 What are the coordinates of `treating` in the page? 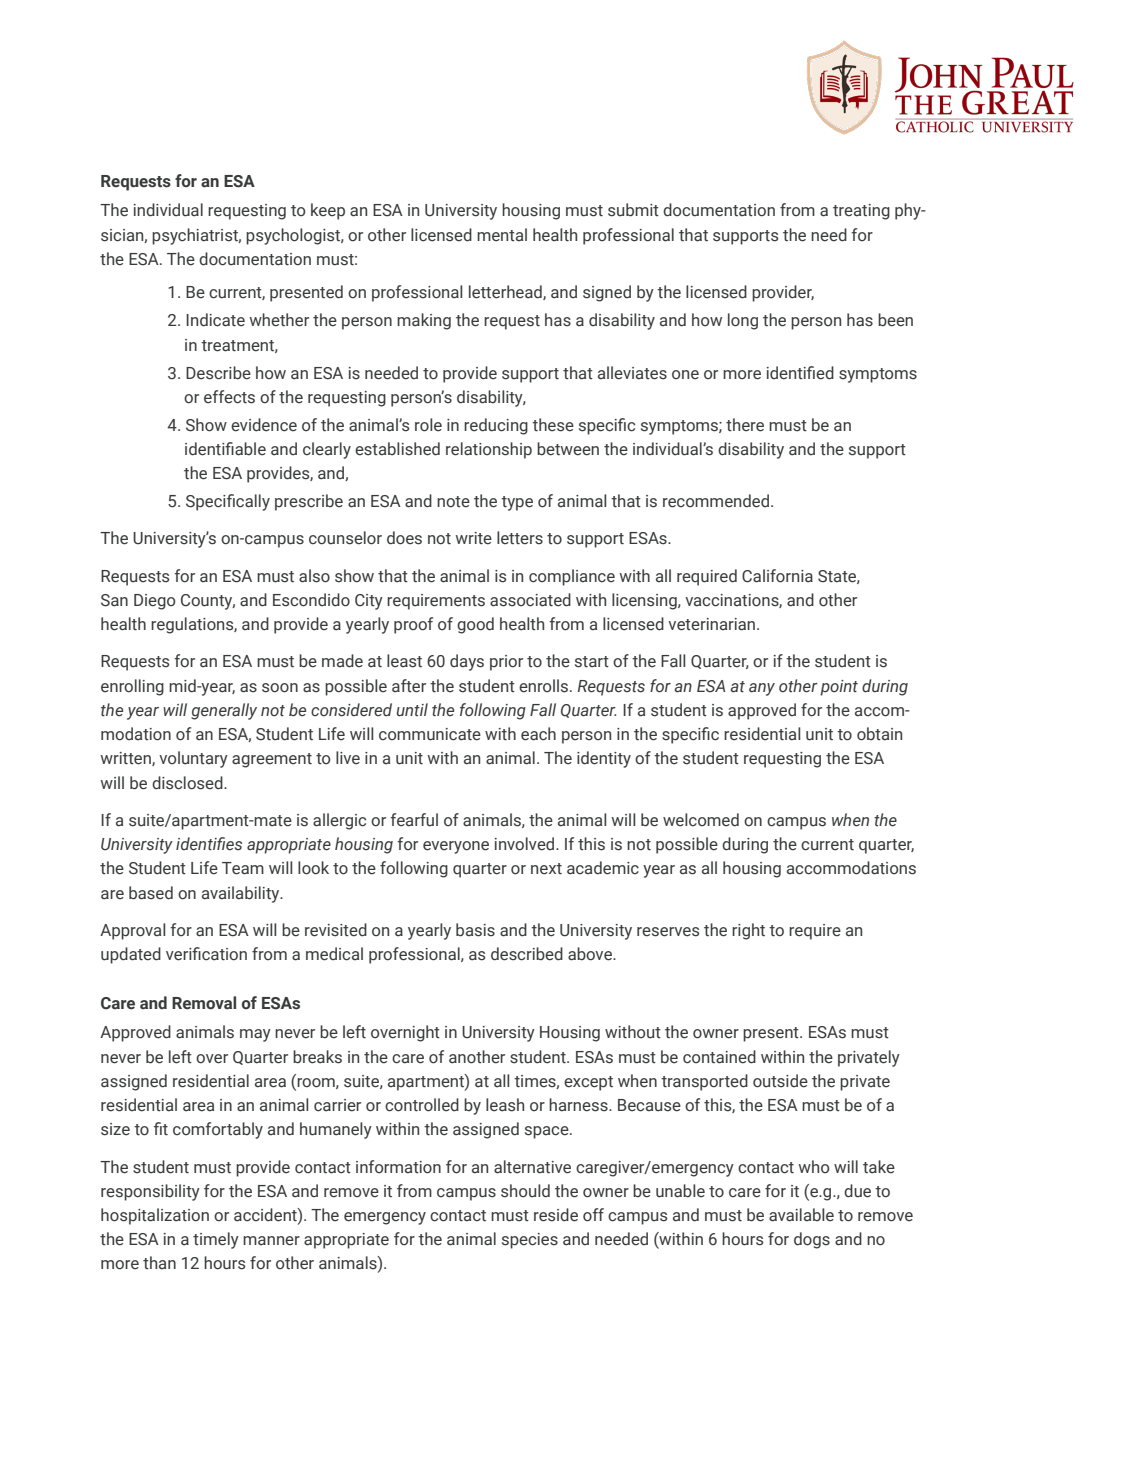 It's located at (861, 212).
